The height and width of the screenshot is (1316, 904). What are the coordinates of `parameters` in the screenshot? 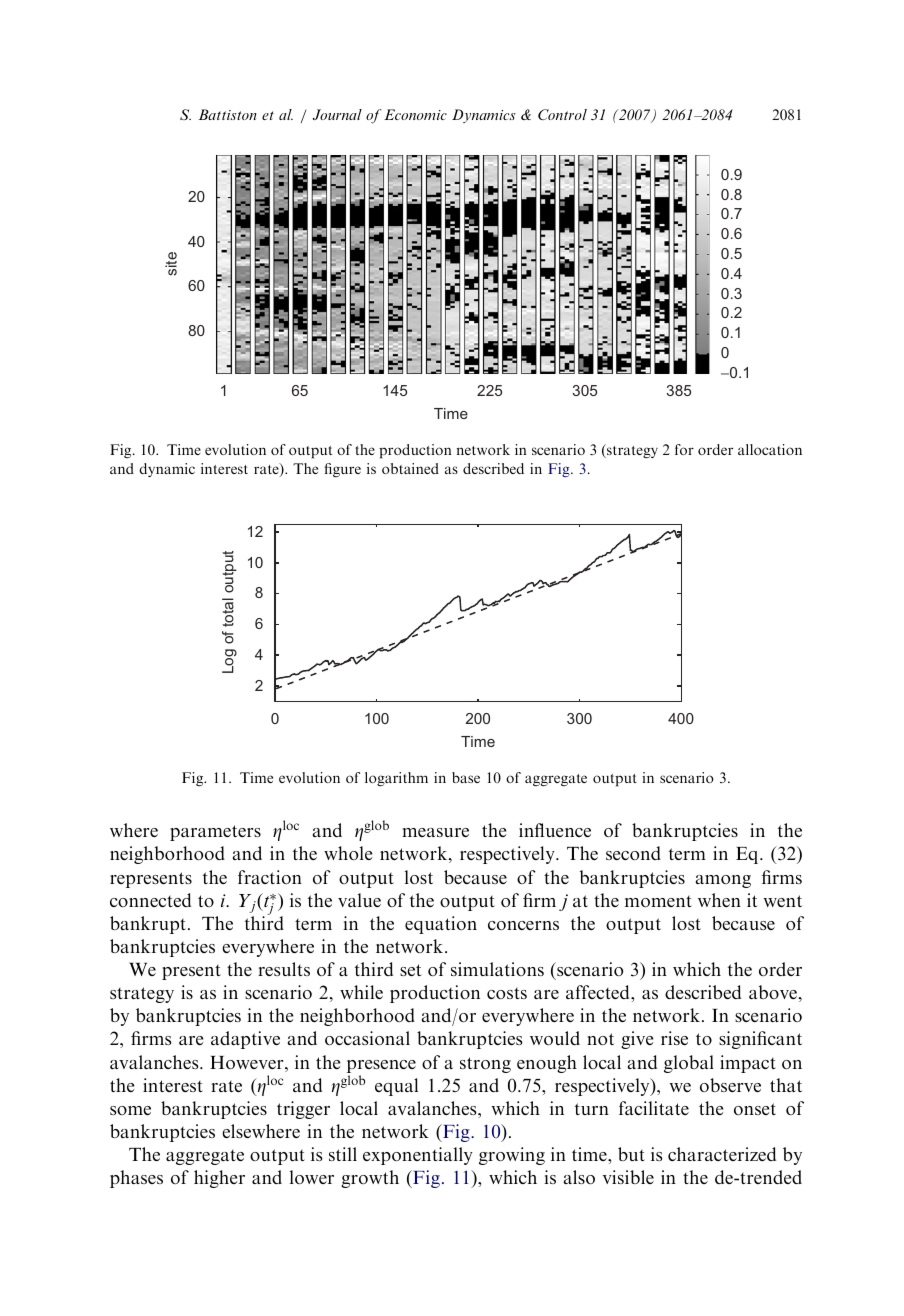 It's located at (215, 833).
